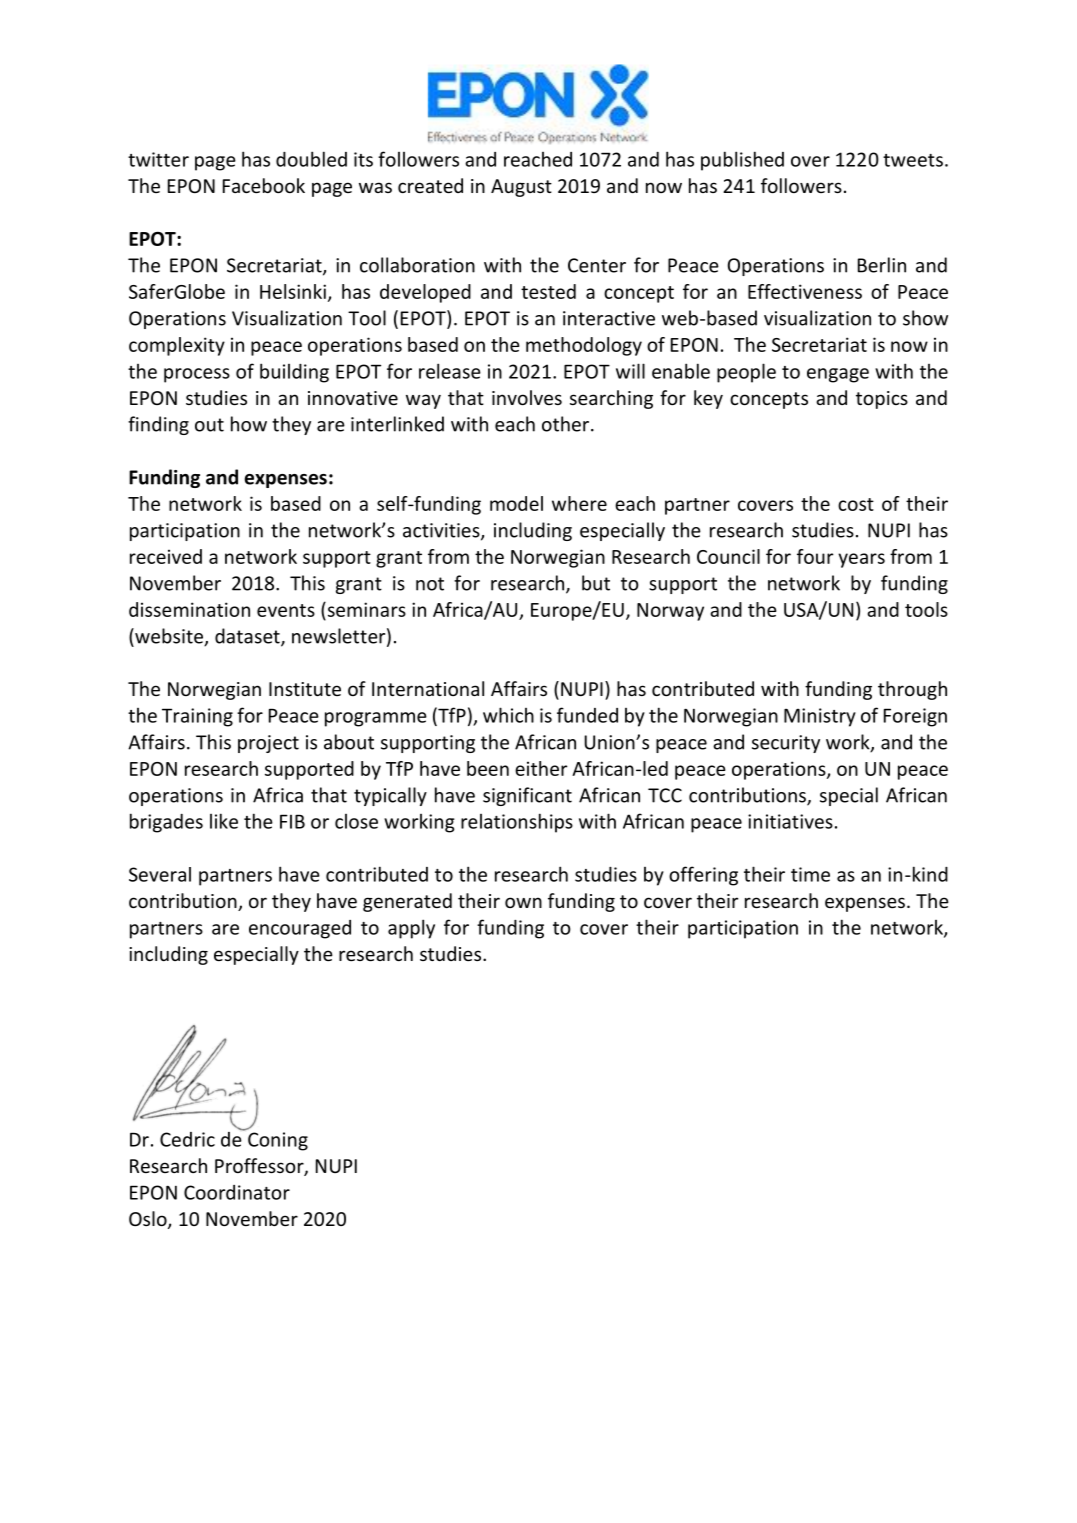  I want to click on encouraged, so click(300, 929).
